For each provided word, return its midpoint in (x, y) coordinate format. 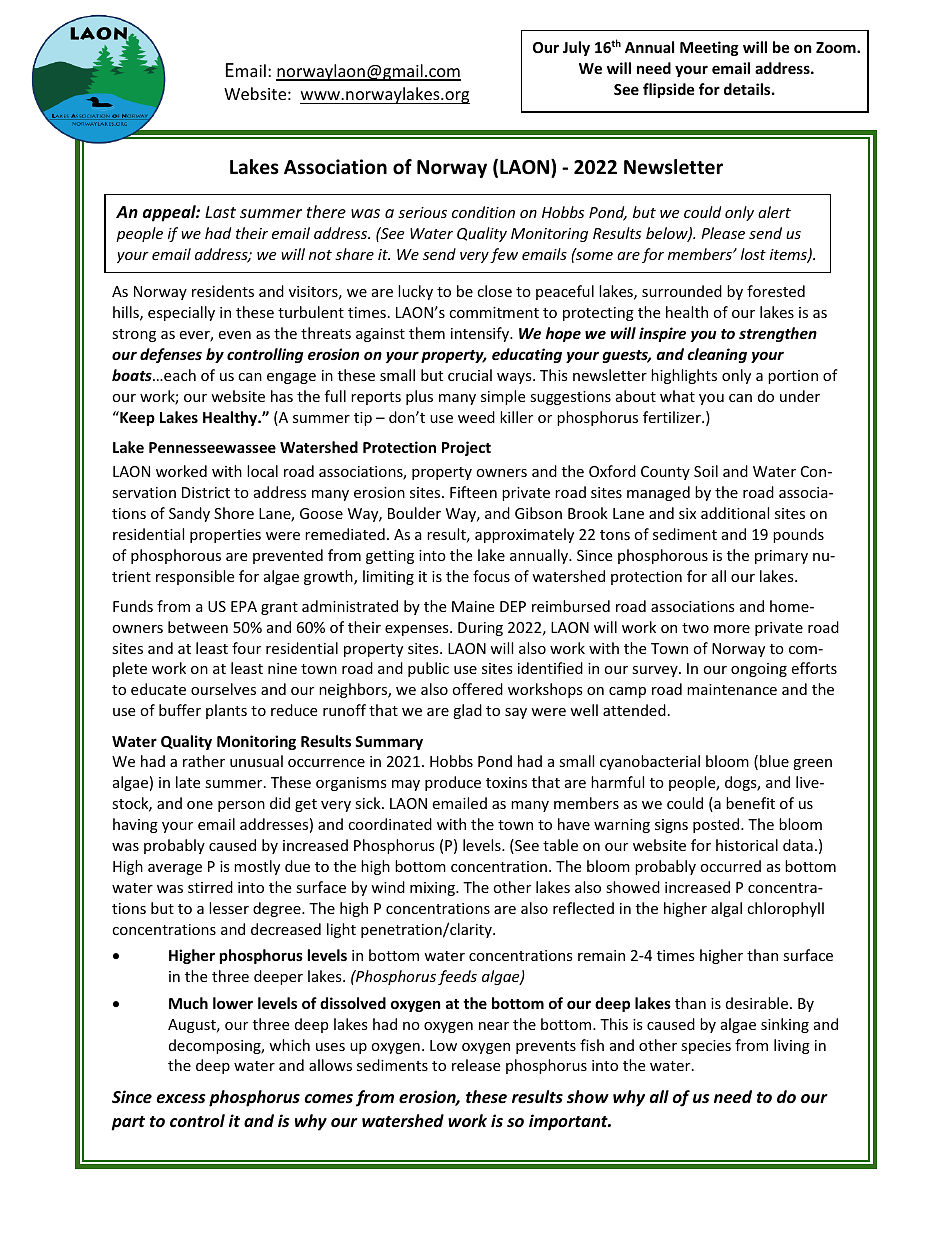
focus (491, 576)
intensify (481, 334)
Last (220, 212)
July (576, 48)
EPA (244, 606)
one (200, 805)
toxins (506, 782)
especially (181, 313)
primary (781, 557)
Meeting (709, 48)
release (476, 1065)
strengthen (778, 334)
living (792, 1046)
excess (181, 1099)
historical (747, 845)
